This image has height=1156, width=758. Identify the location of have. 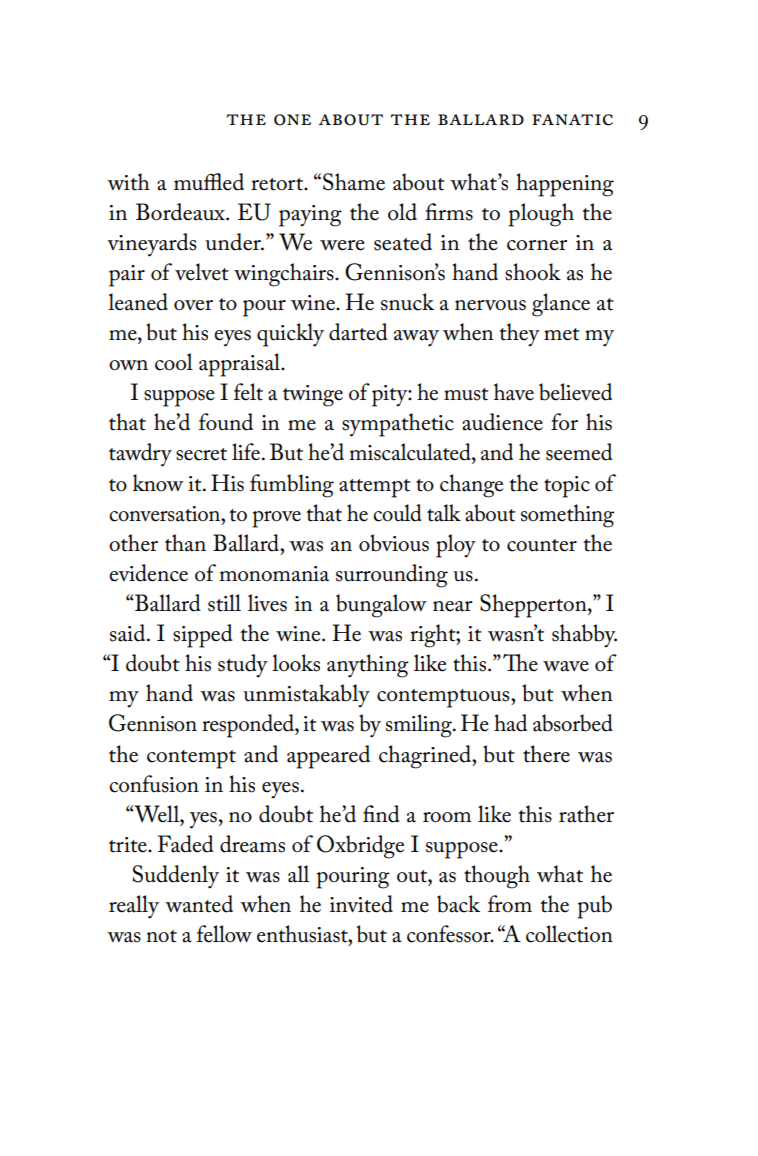
(514, 392).
